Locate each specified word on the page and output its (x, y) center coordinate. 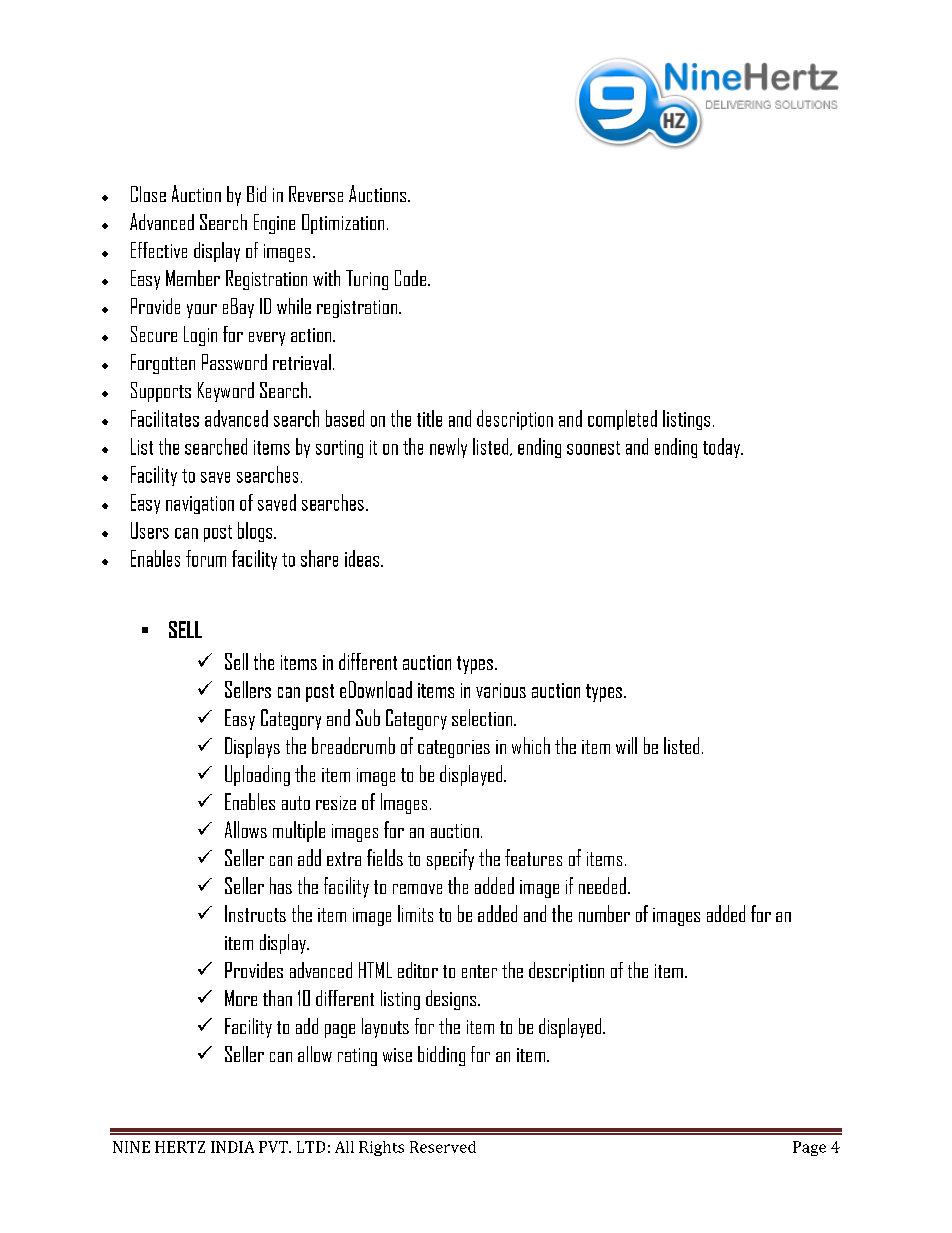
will (626, 745)
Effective (159, 250)
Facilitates (165, 418)
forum (206, 558)
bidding (441, 1056)
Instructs (255, 913)
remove (417, 889)
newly (448, 448)
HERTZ (180, 1147)
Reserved (443, 1147)
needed (602, 885)
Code (410, 278)
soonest (593, 448)
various (501, 690)
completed (622, 420)
